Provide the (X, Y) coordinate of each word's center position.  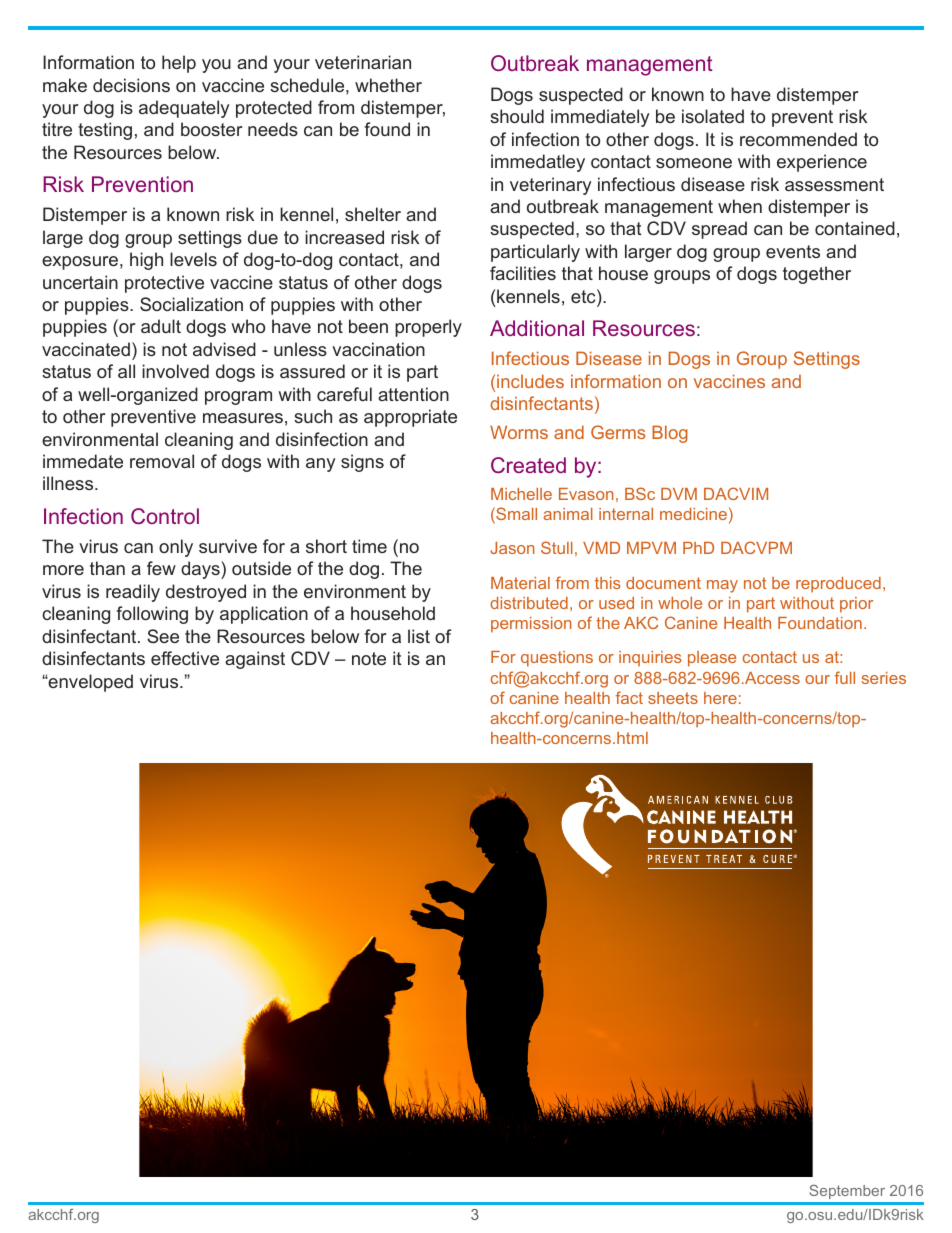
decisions (131, 85)
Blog (670, 434)
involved (175, 371)
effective (185, 658)
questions (557, 659)
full (845, 677)
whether (388, 85)
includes (530, 381)
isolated (713, 116)
